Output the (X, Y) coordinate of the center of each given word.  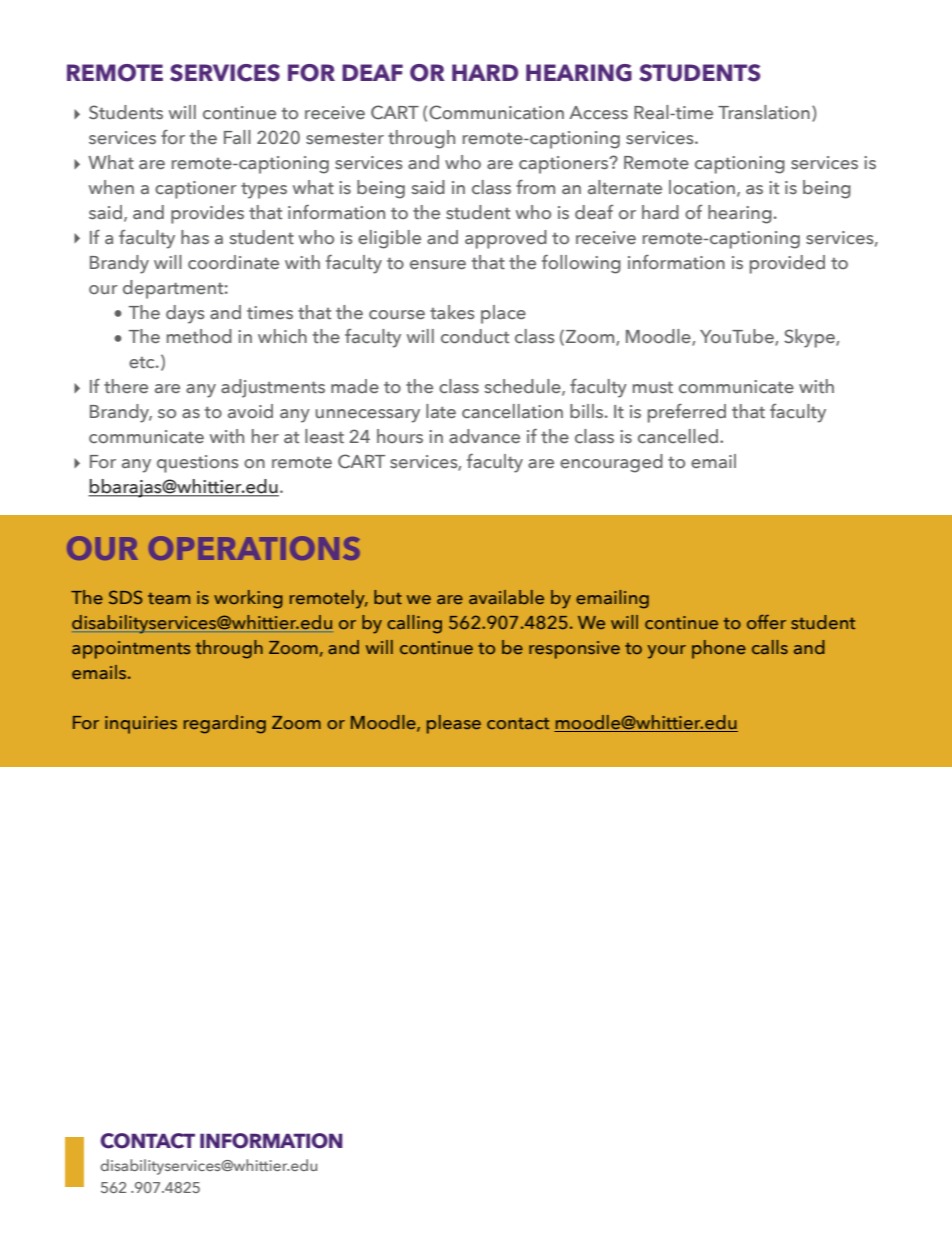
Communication (496, 112)
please (454, 724)
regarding (225, 724)
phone (719, 649)
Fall (237, 137)
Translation (764, 112)
